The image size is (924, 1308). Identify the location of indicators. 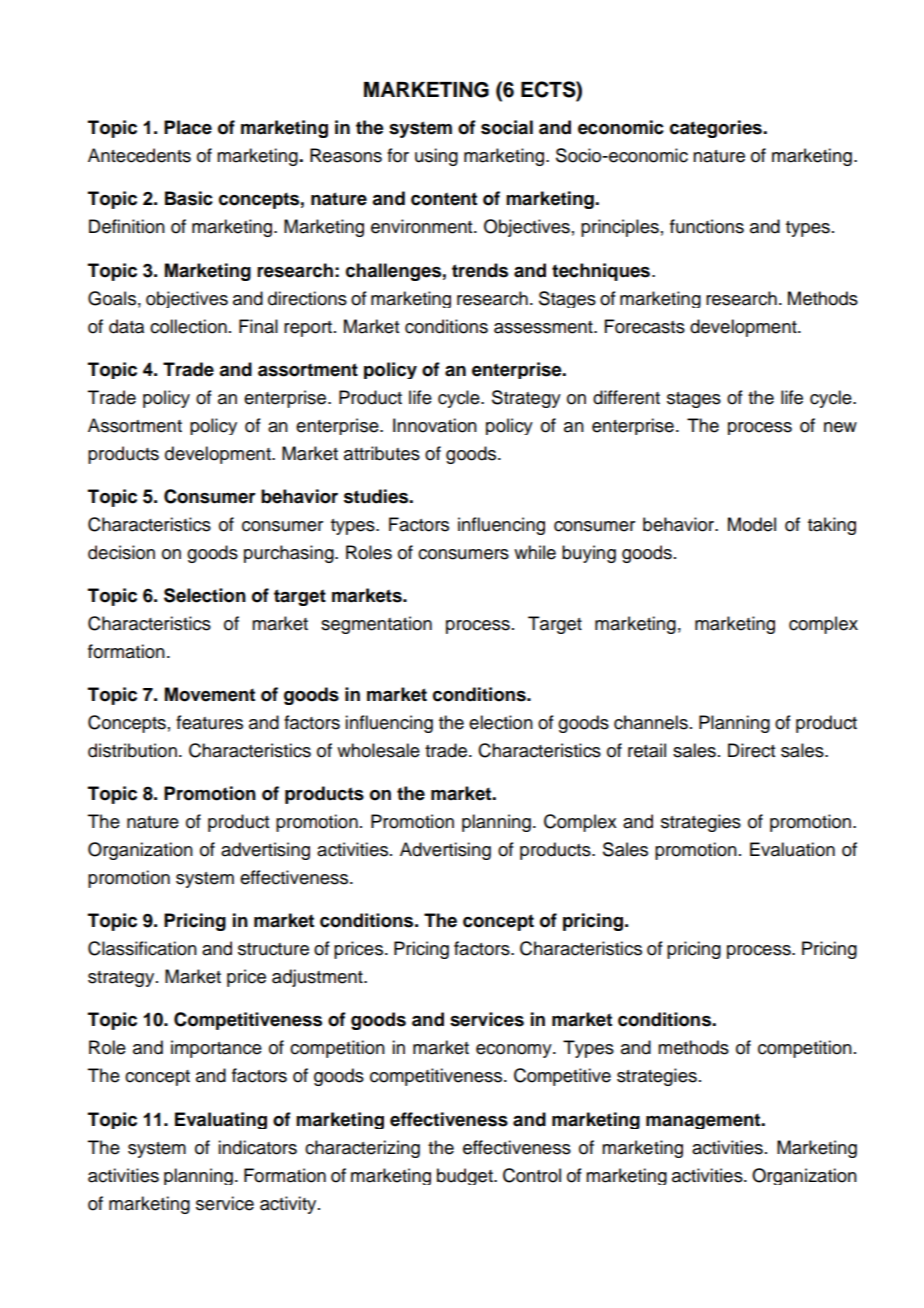
(257, 1147).
